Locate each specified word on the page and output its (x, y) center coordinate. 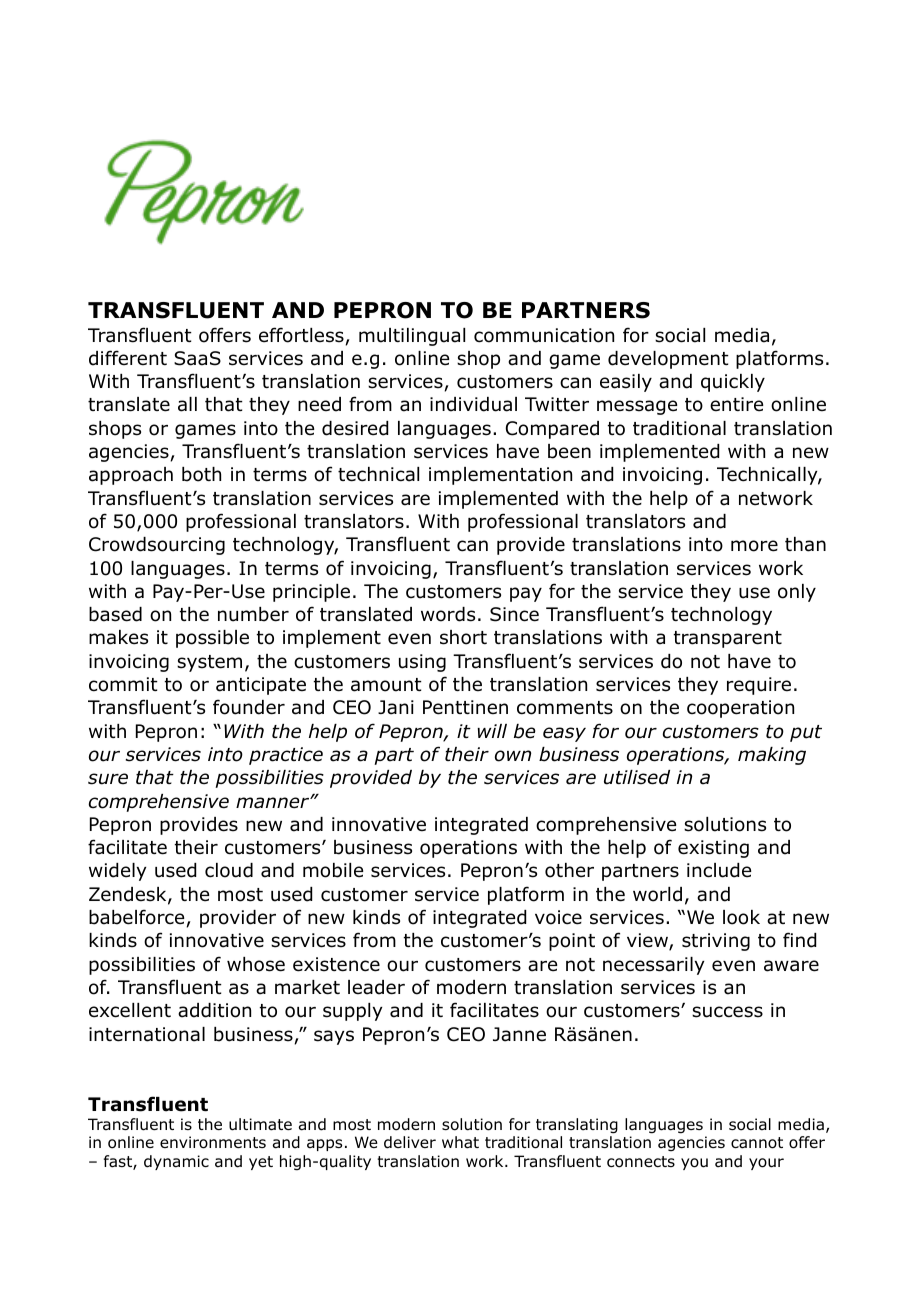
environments (213, 1142)
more (754, 546)
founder (249, 707)
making (772, 756)
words (448, 614)
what (460, 1142)
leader (376, 987)
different (128, 358)
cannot (757, 1143)
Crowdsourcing (157, 546)
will (492, 731)
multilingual (412, 337)
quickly (733, 383)
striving (716, 942)
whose (256, 964)
